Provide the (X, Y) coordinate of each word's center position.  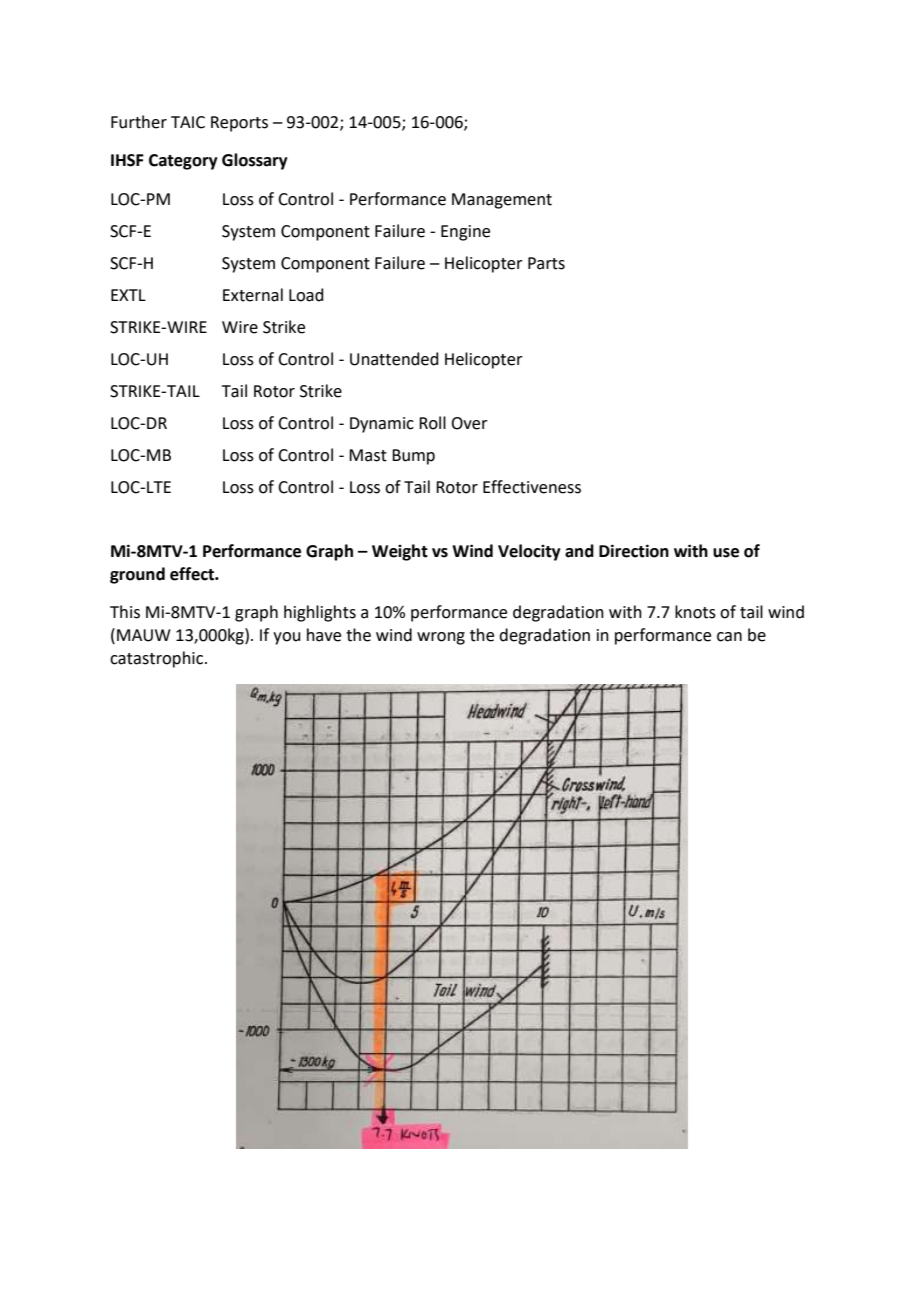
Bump (413, 457)
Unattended (394, 359)
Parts (546, 263)
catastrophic (158, 659)
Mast (368, 455)
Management (502, 201)
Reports (239, 124)
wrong (441, 638)
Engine (465, 233)
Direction (634, 551)
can (729, 637)
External (253, 295)
